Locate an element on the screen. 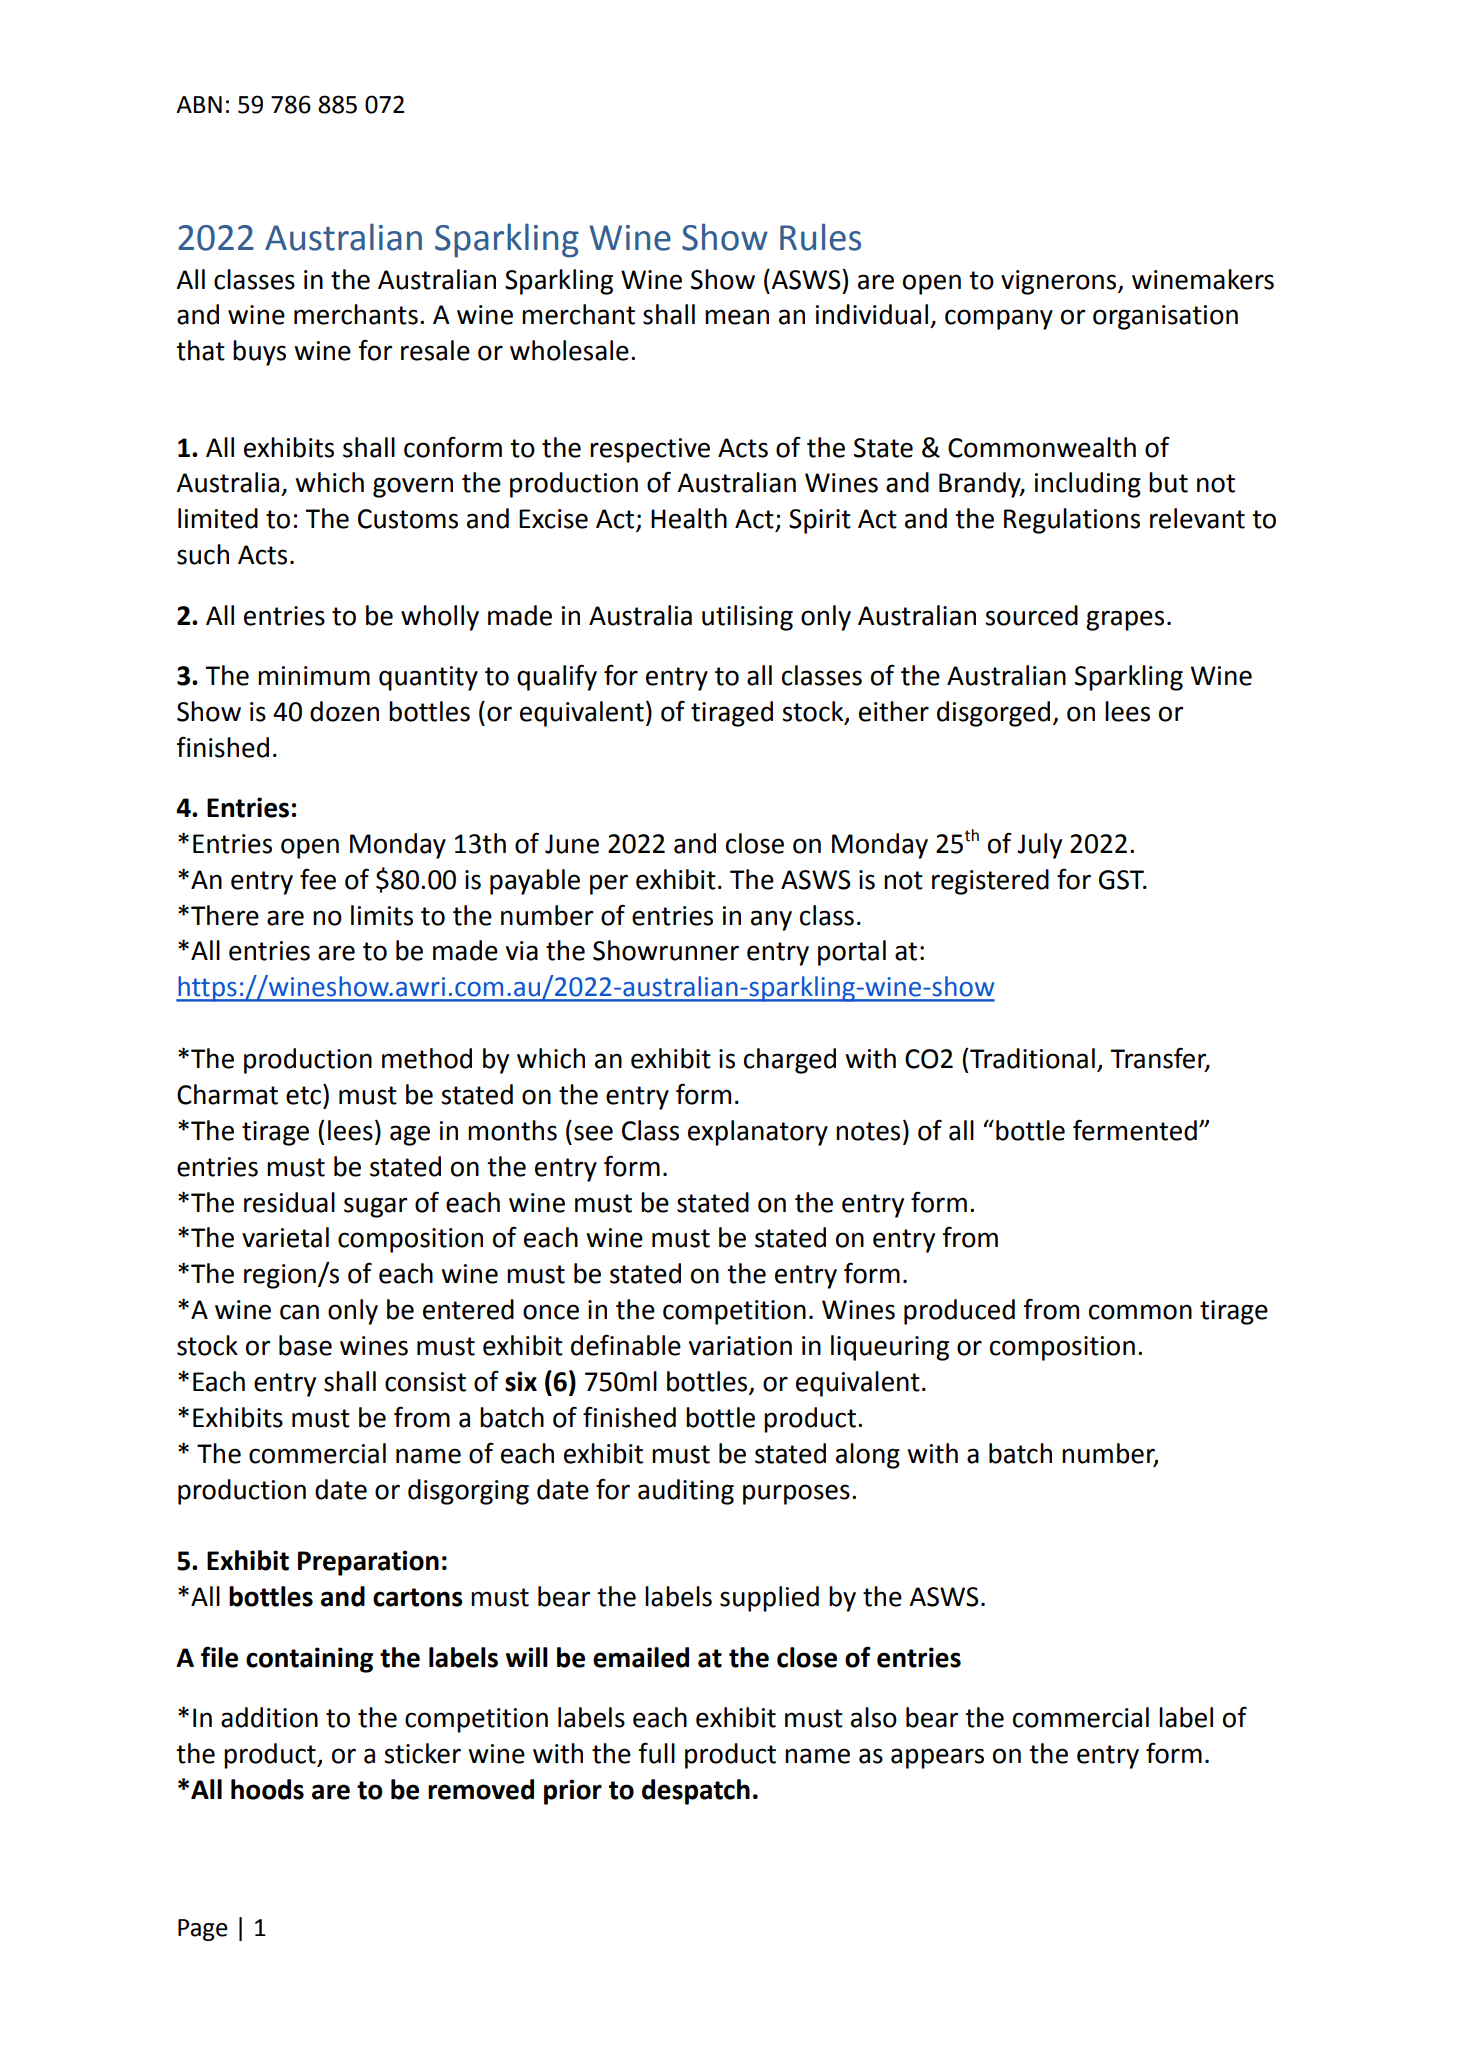  variation is located at coordinates (740, 1346).
